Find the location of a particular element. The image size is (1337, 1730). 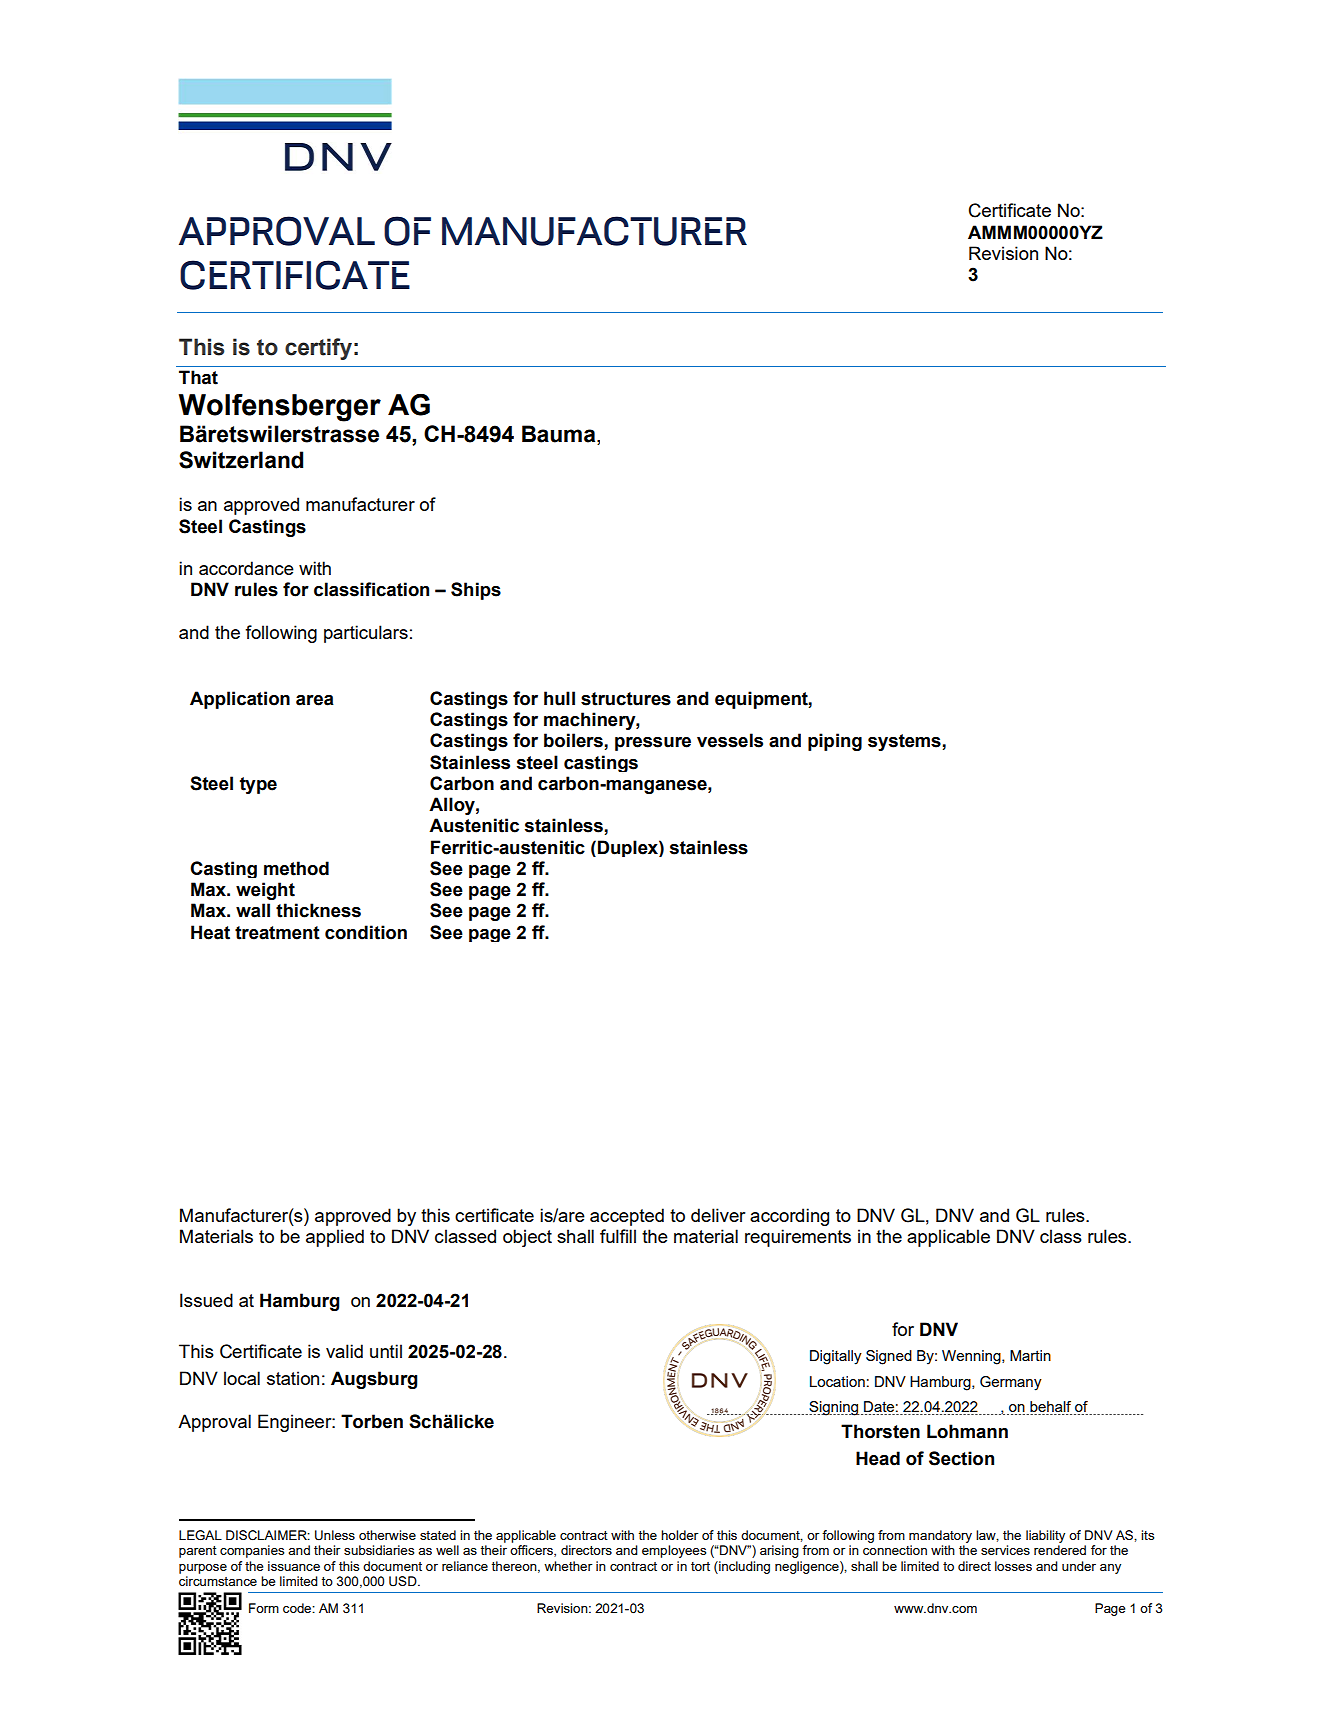

pressure is located at coordinates (653, 744).
